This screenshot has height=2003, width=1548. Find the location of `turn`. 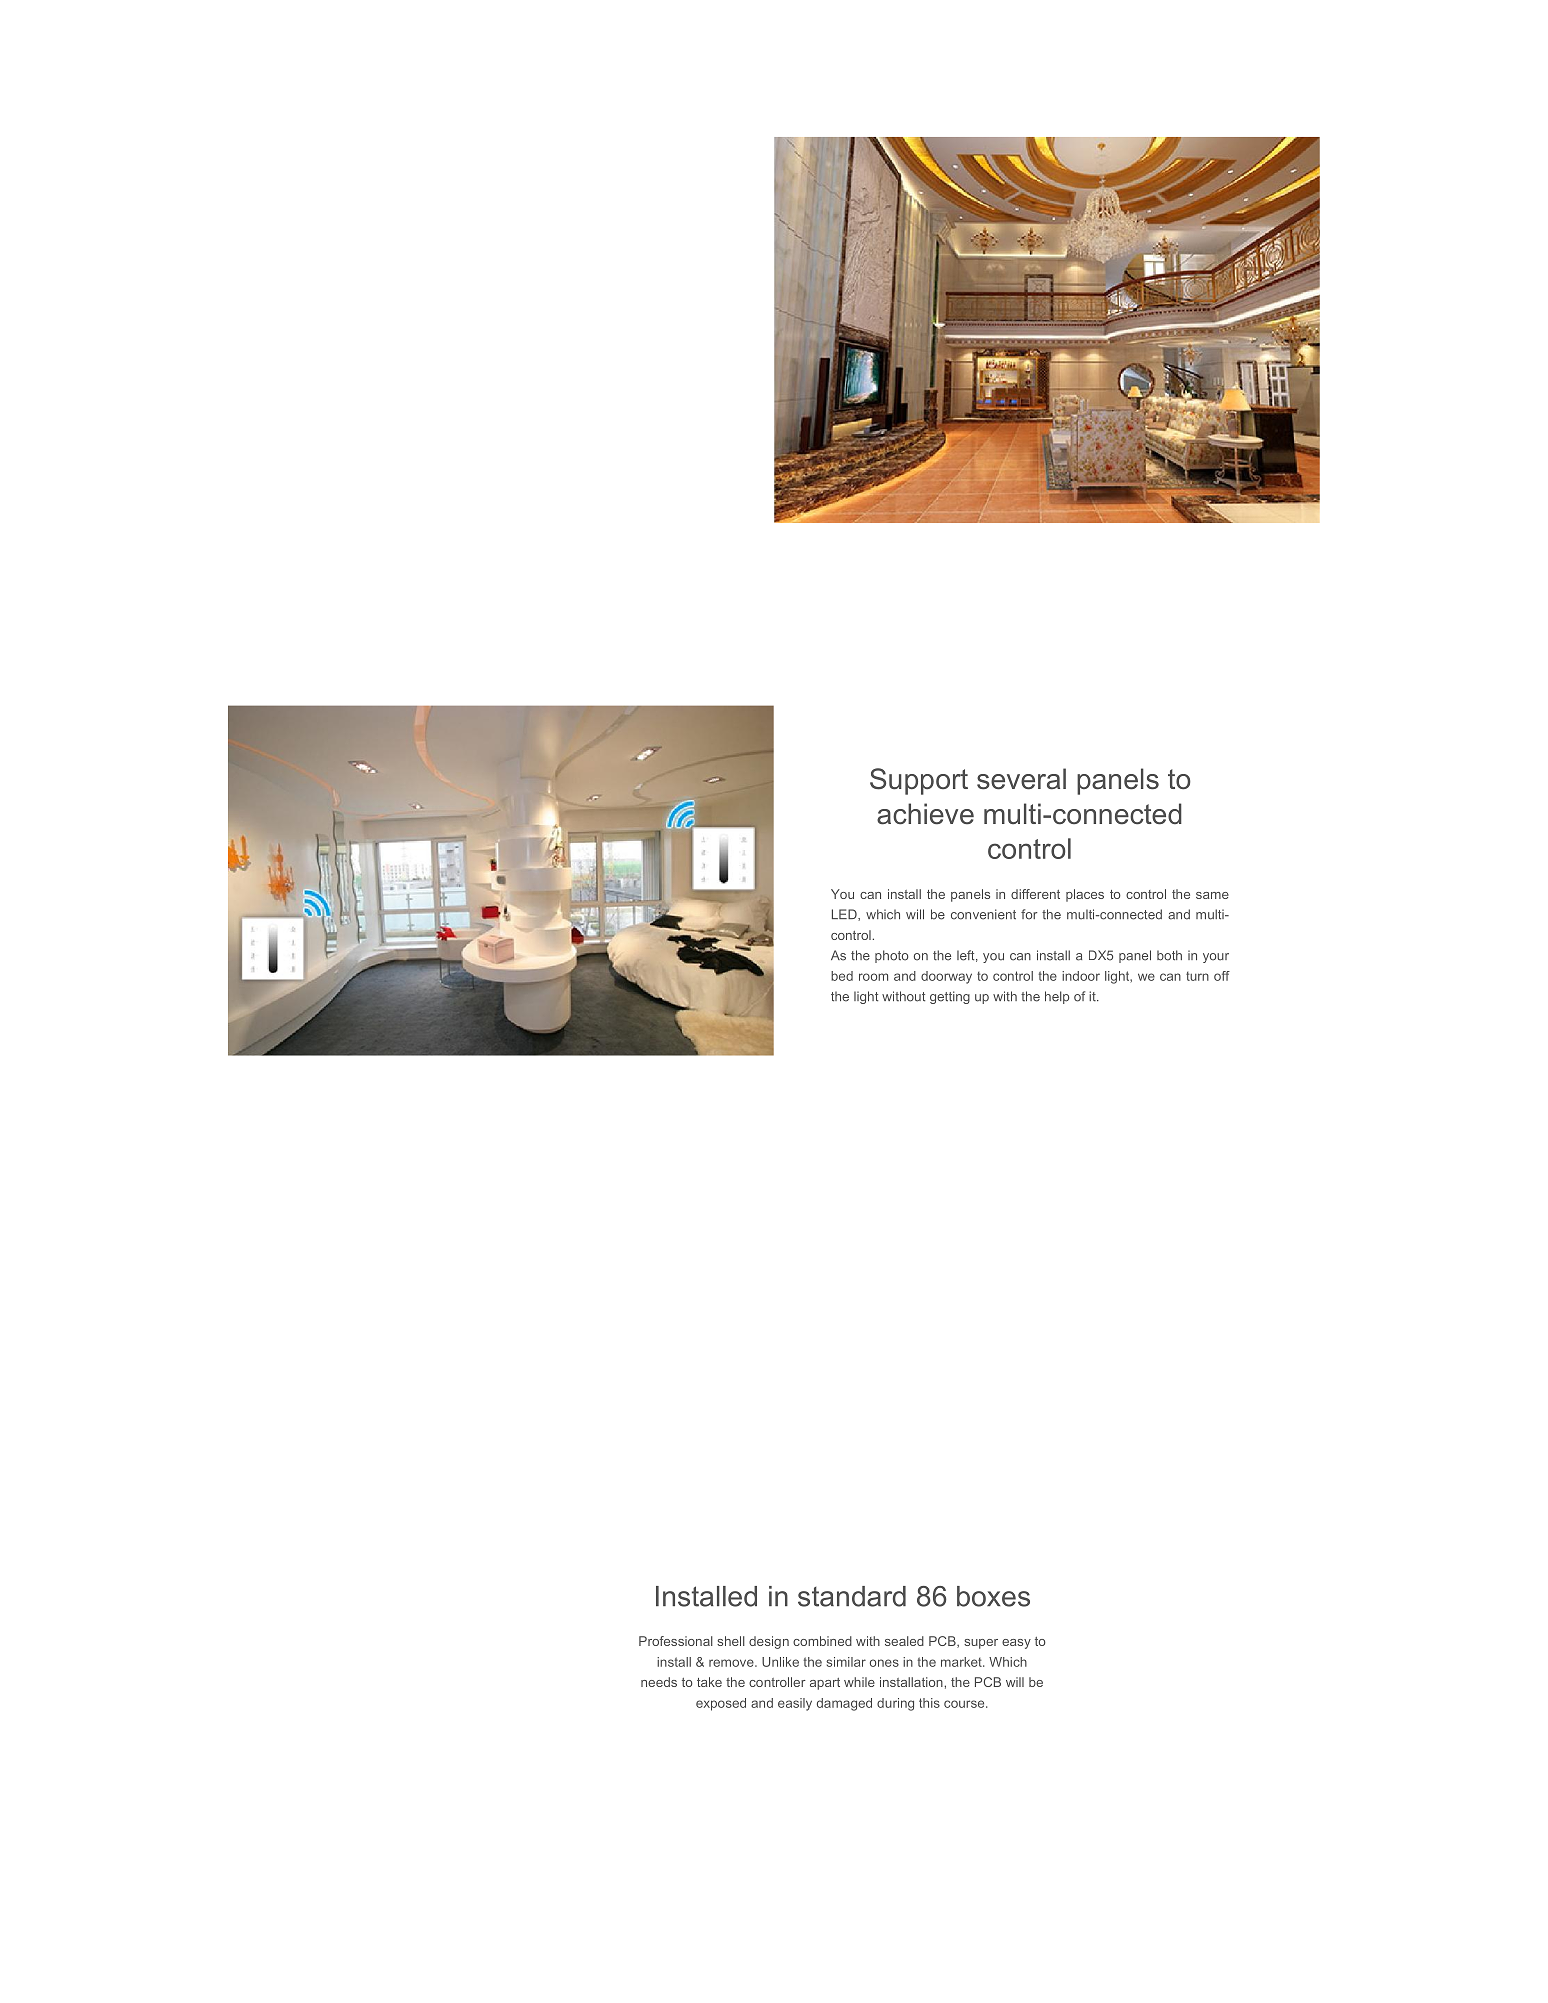

turn is located at coordinates (1197, 976).
